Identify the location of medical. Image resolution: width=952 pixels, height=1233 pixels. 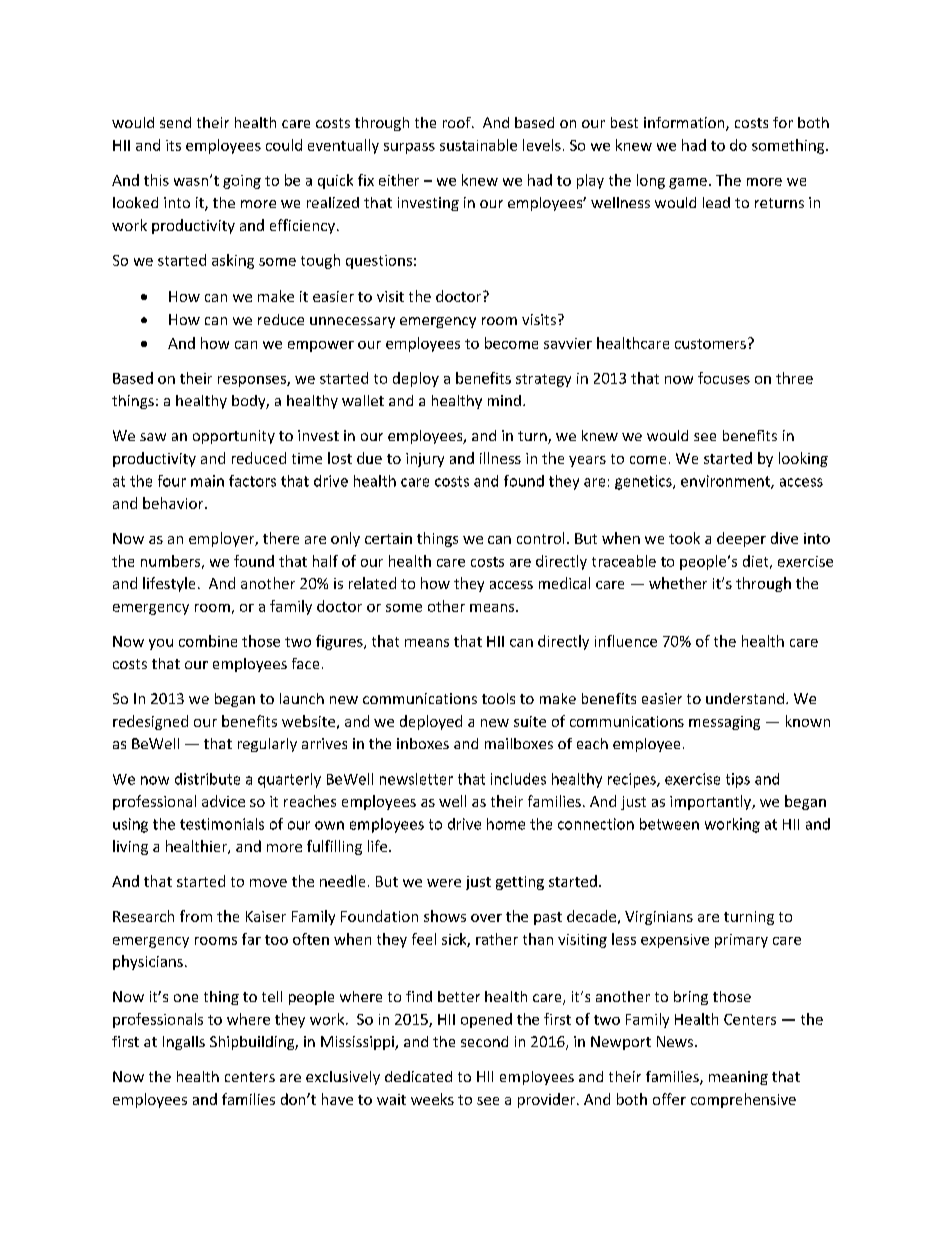
(564, 583).
